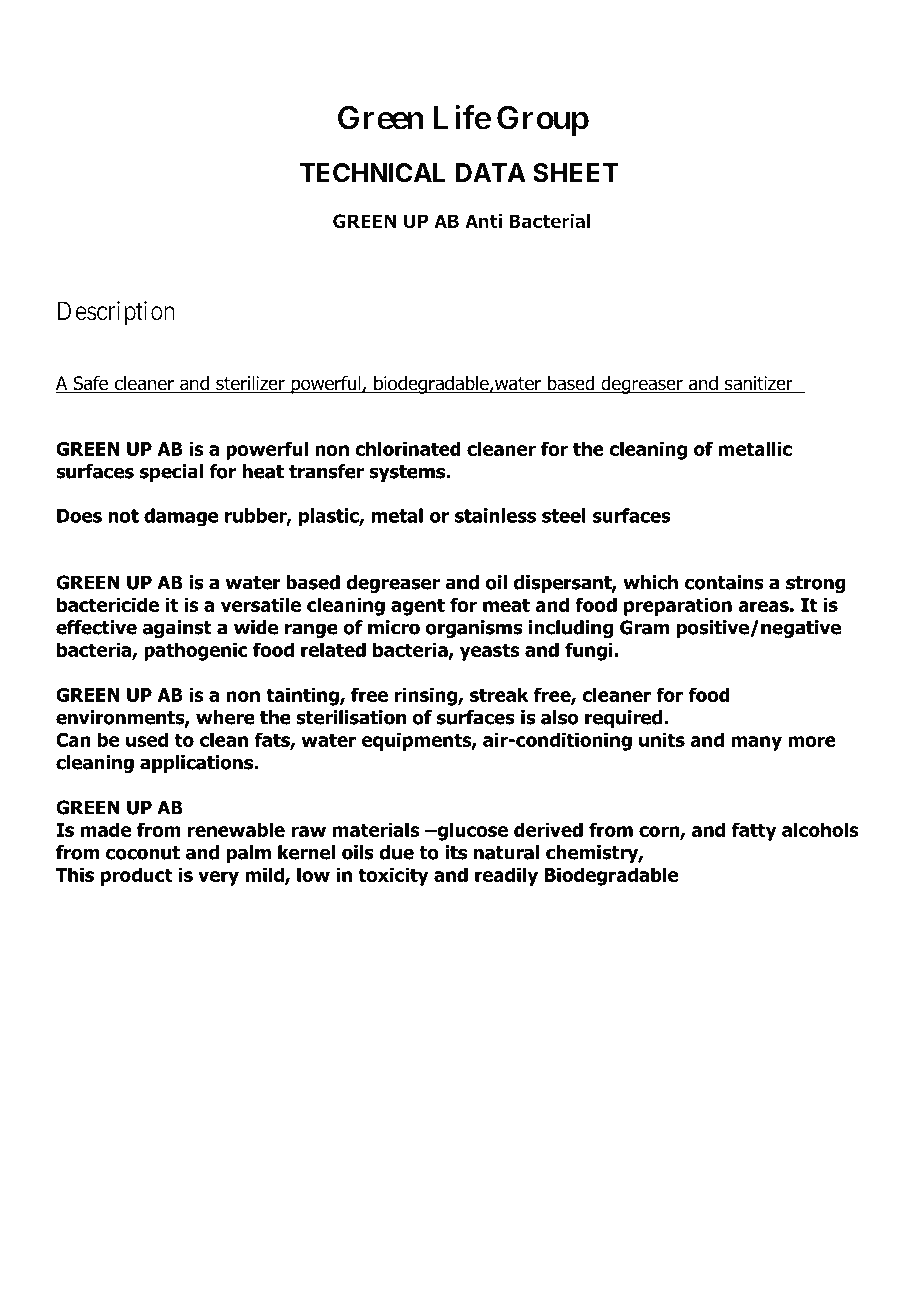  I want to click on many, so click(756, 743).
